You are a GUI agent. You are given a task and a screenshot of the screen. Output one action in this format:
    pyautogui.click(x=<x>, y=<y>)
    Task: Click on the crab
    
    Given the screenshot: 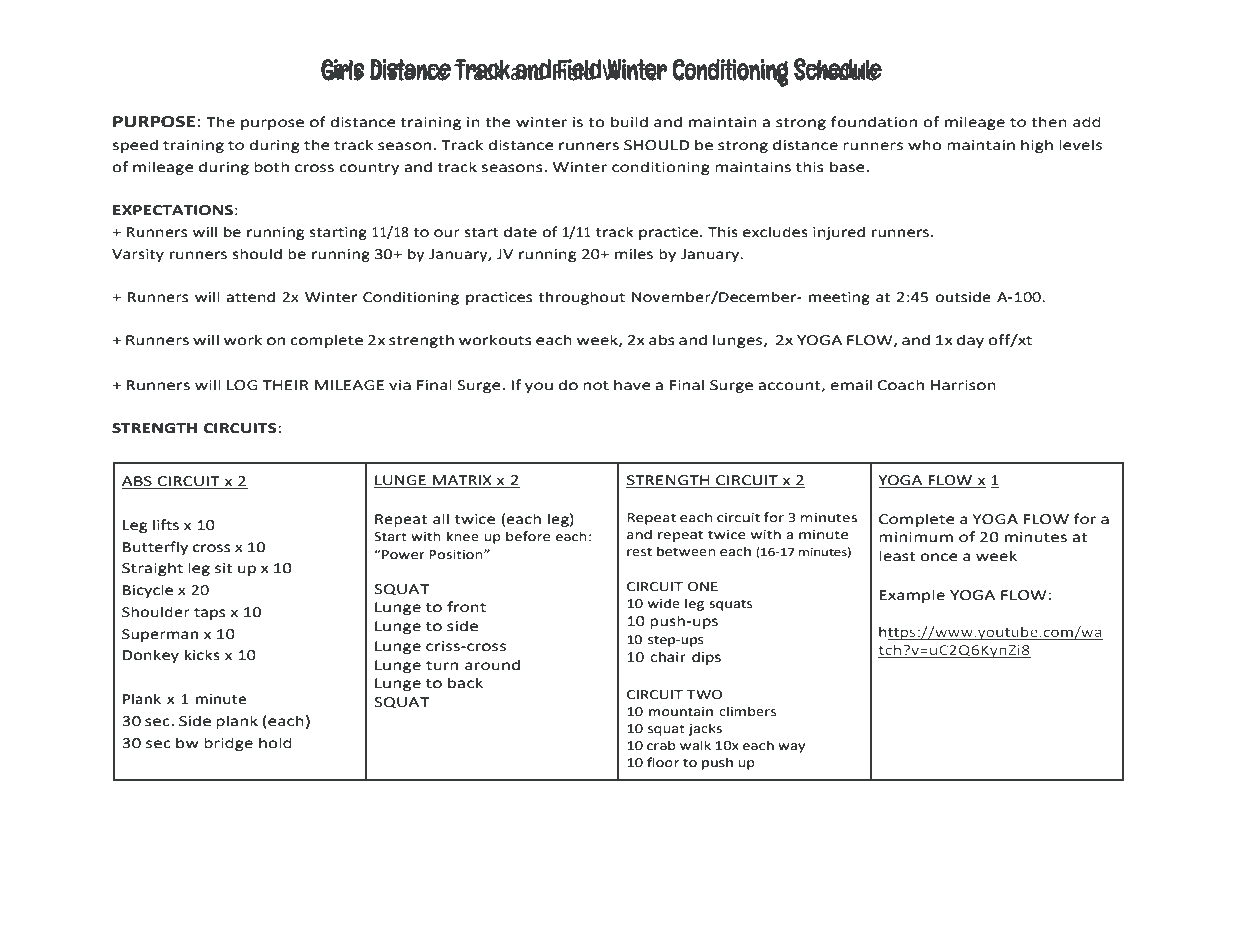 What is the action you would take?
    pyautogui.click(x=661, y=745)
